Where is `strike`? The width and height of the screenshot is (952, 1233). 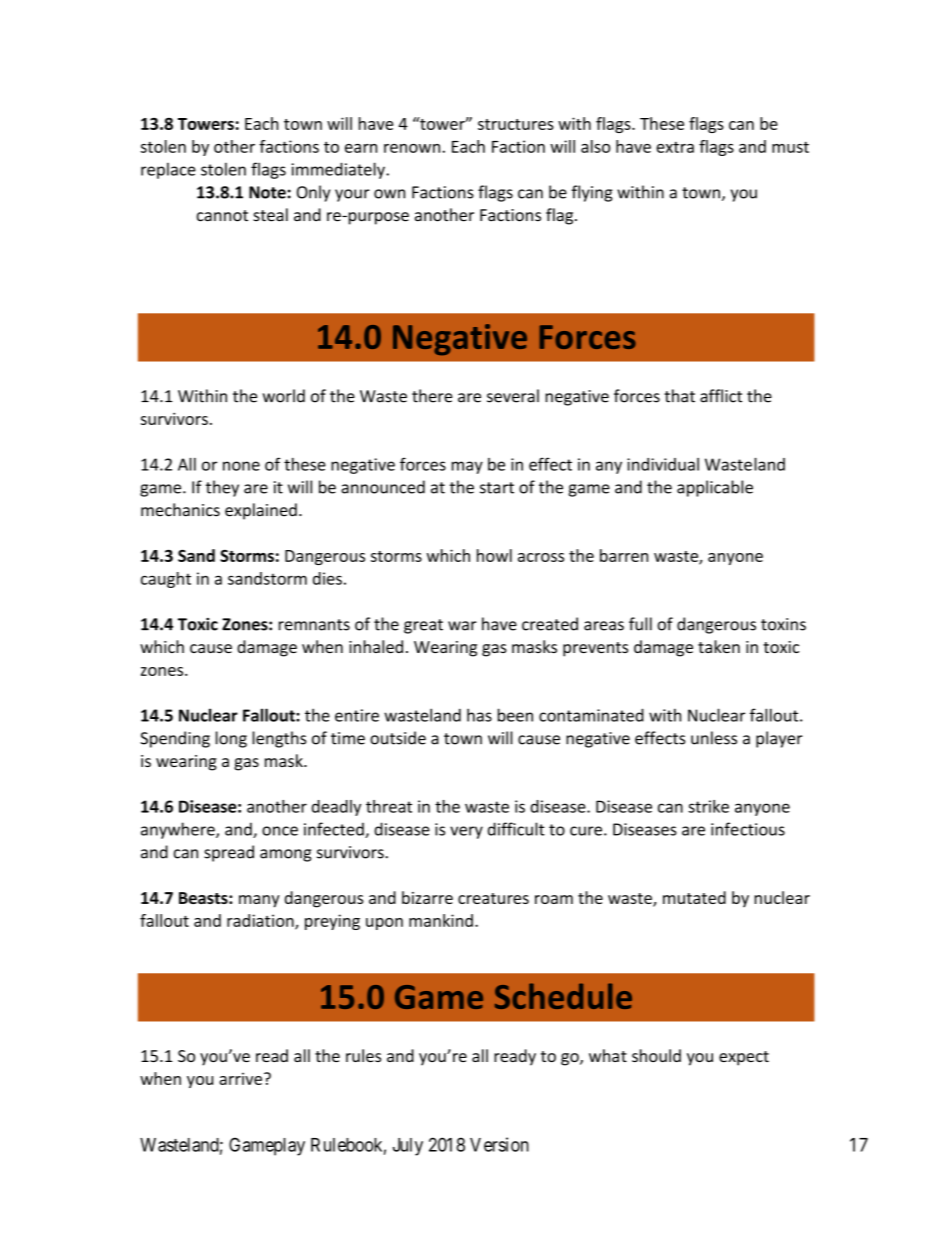
strike is located at coordinates (708, 806).
